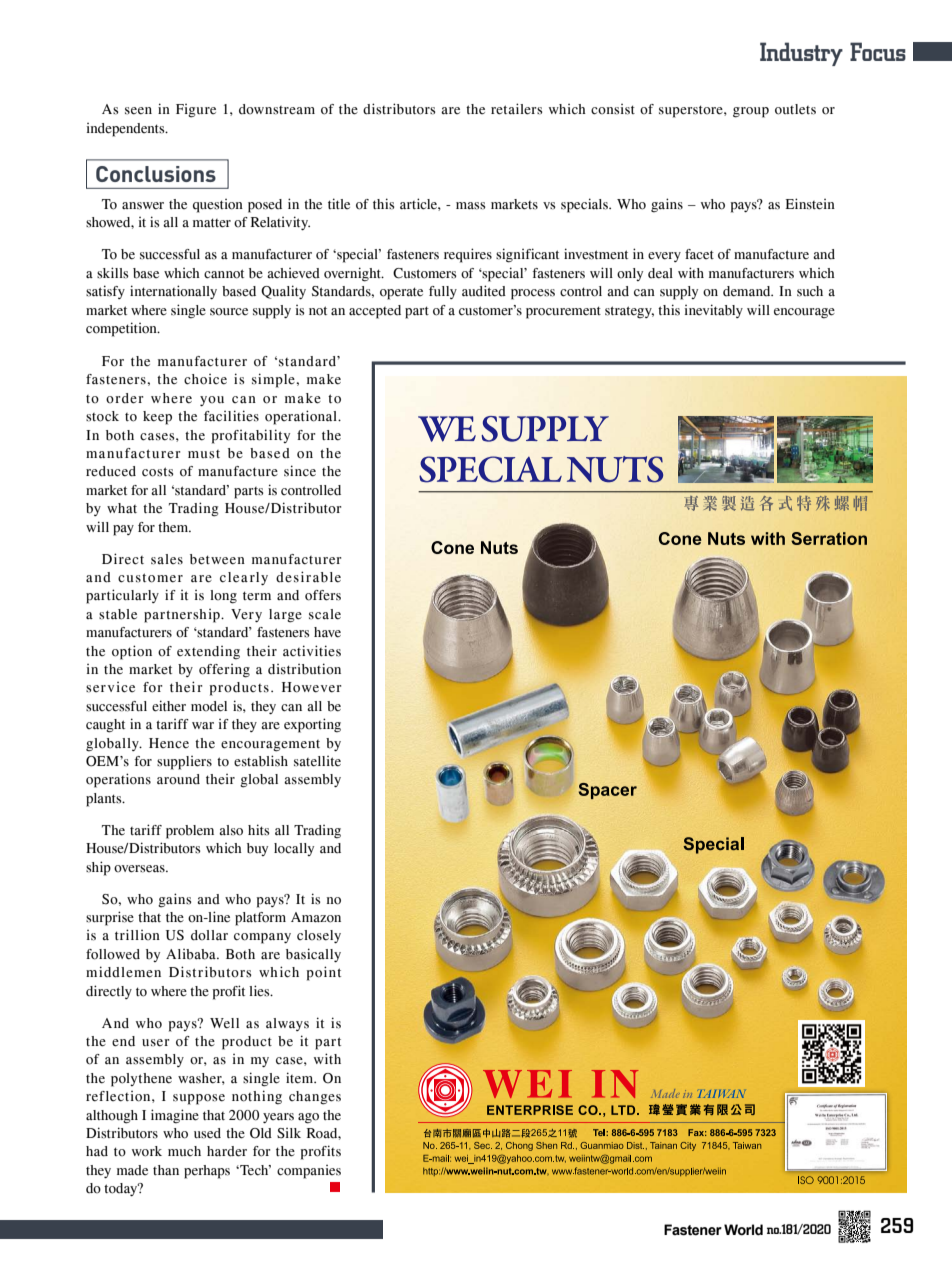 This page has width=952, height=1270. Describe the element at coordinates (207, 1172) in the page. I see `perhaps` at that location.
